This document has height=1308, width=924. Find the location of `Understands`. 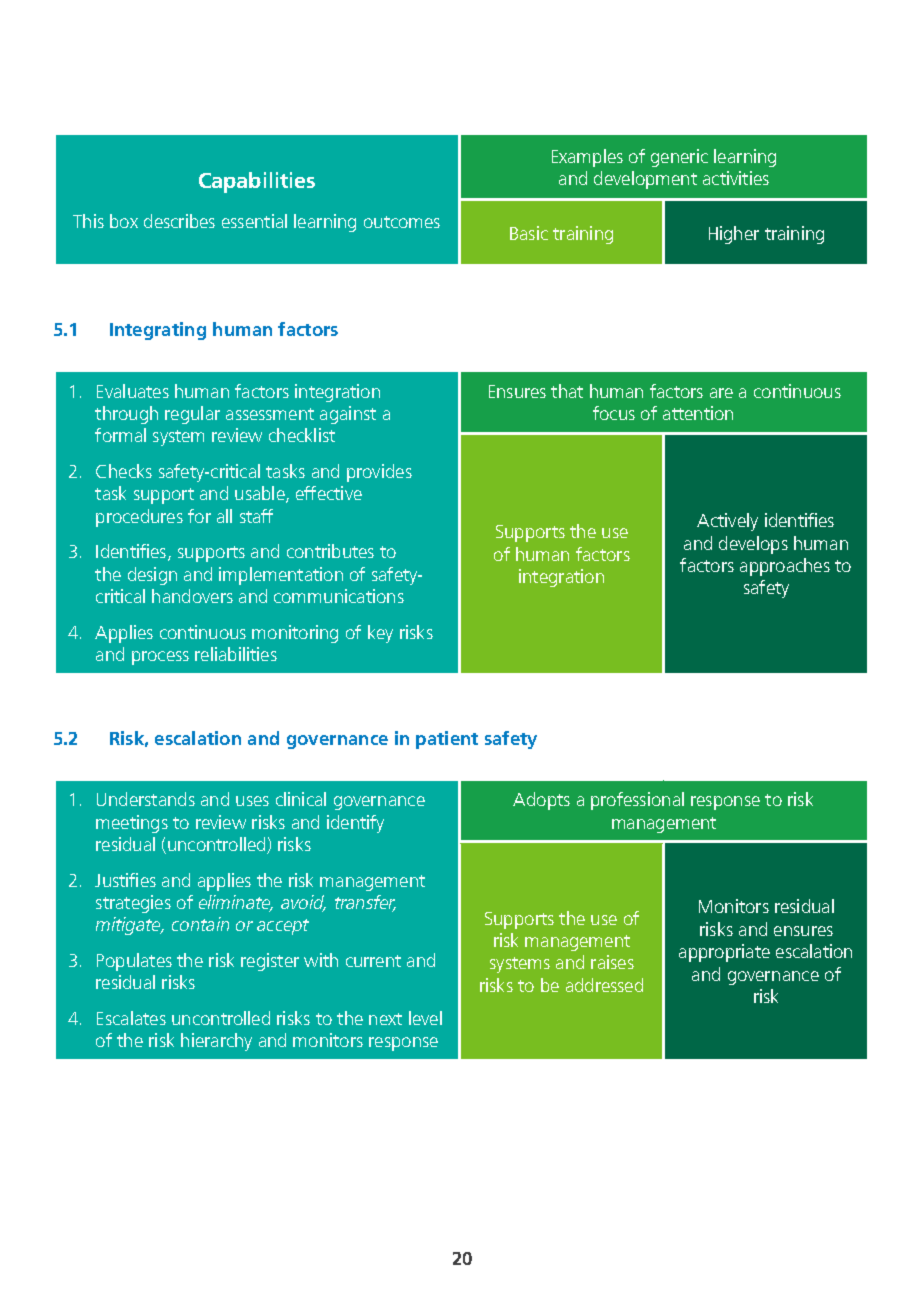

Understands is located at coordinates (146, 799).
